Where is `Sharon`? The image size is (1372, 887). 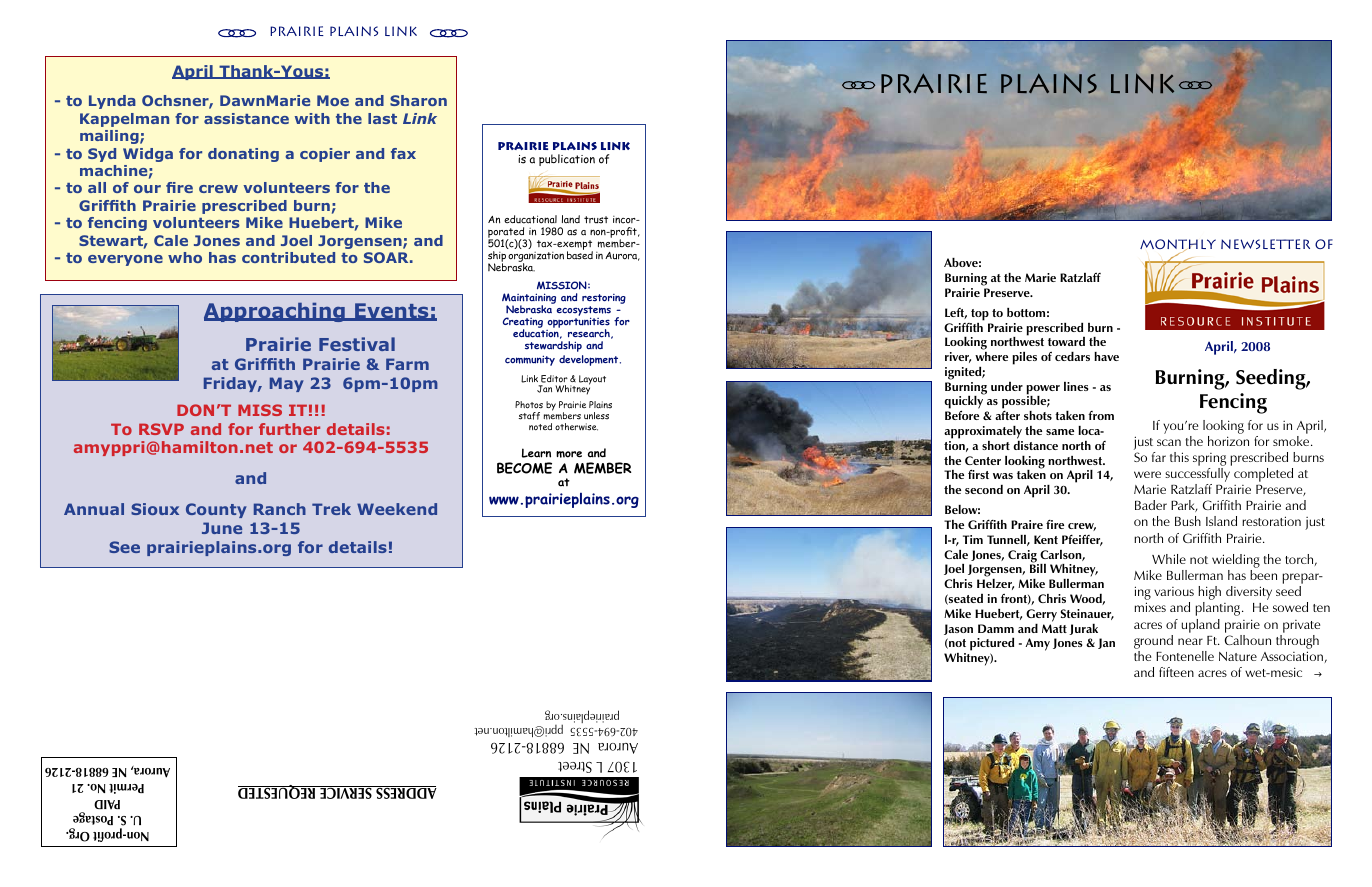
Sharon is located at coordinates (418, 100).
